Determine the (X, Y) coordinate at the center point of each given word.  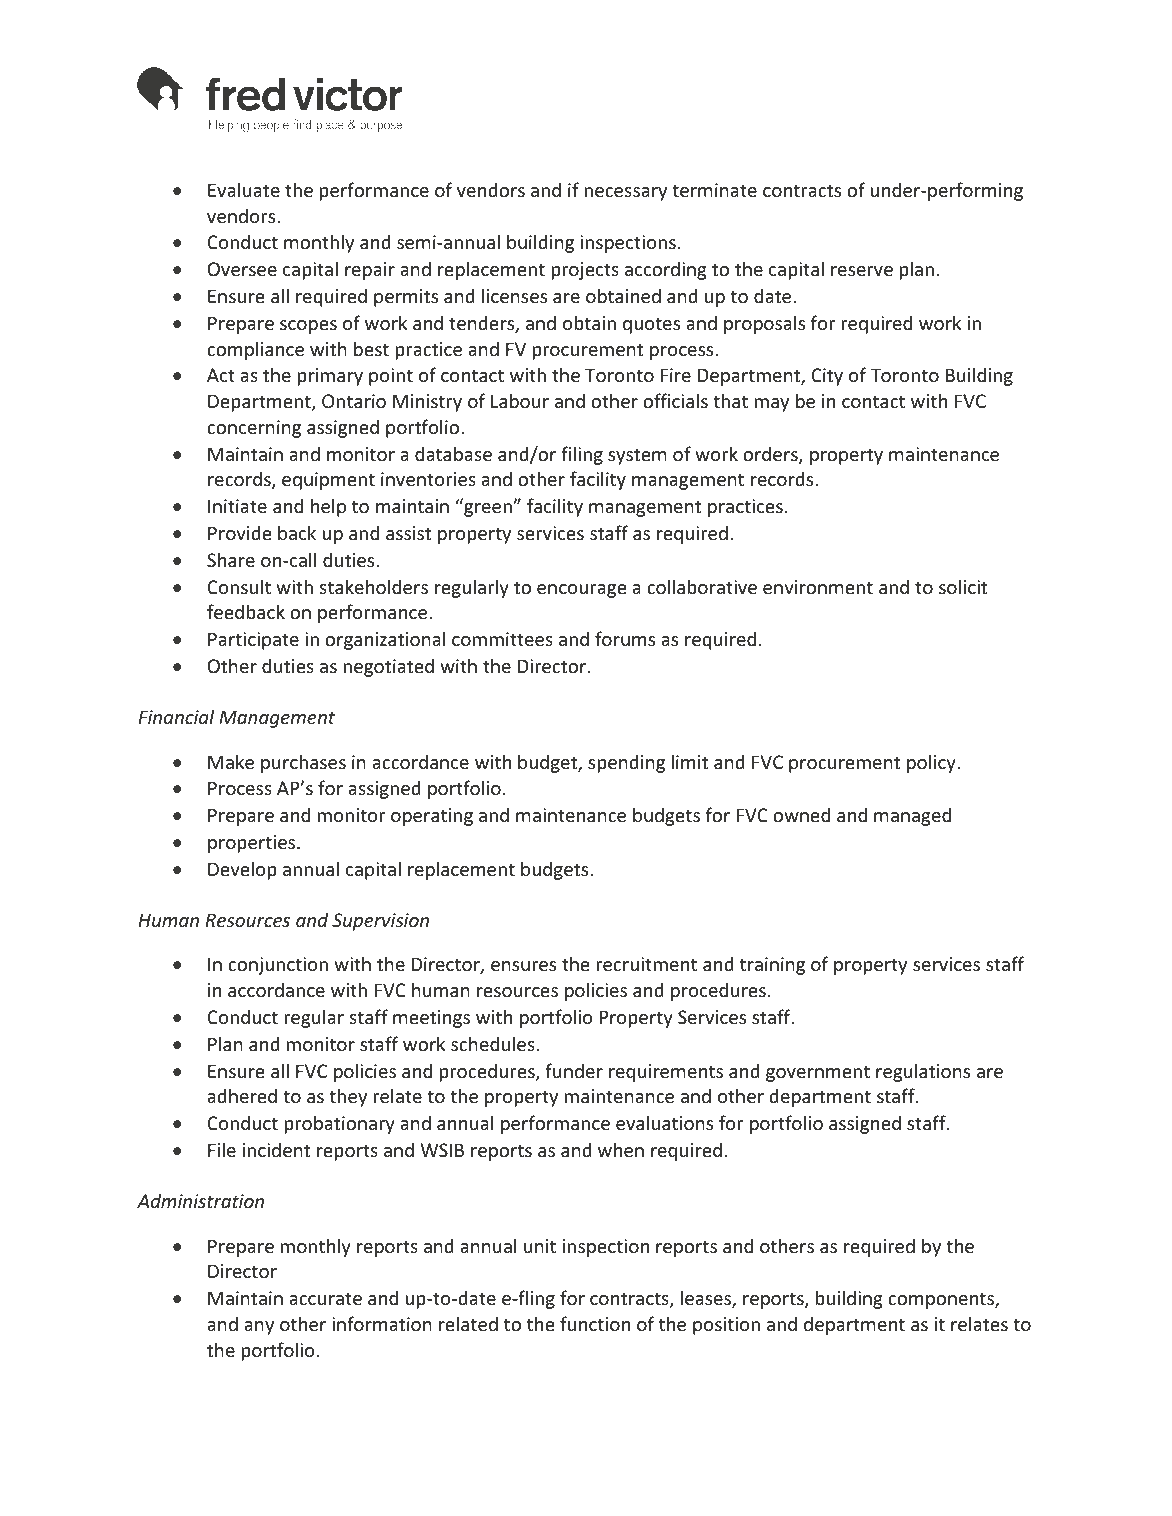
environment (818, 587)
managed (912, 816)
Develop (242, 870)
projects (585, 271)
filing (582, 455)
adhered (242, 1095)
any (259, 1328)
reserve (862, 271)
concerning (254, 429)
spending (626, 763)
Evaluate (244, 189)
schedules (493, 1043)
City (827, 377)
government (818, 1073)
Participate (253, 641)
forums (625, 638)
